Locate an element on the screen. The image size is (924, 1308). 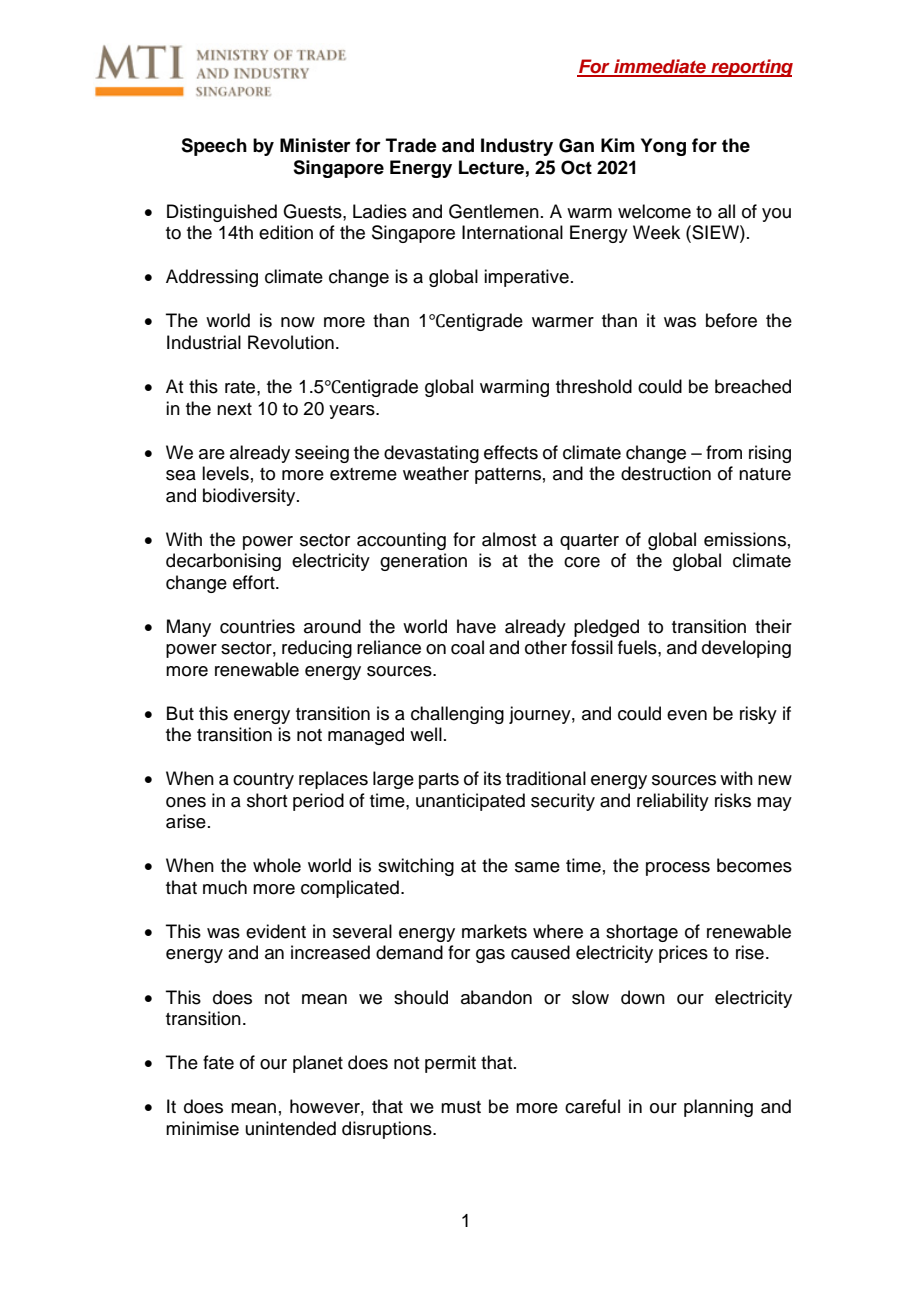
Industry is located at coordinates (517, 147).
